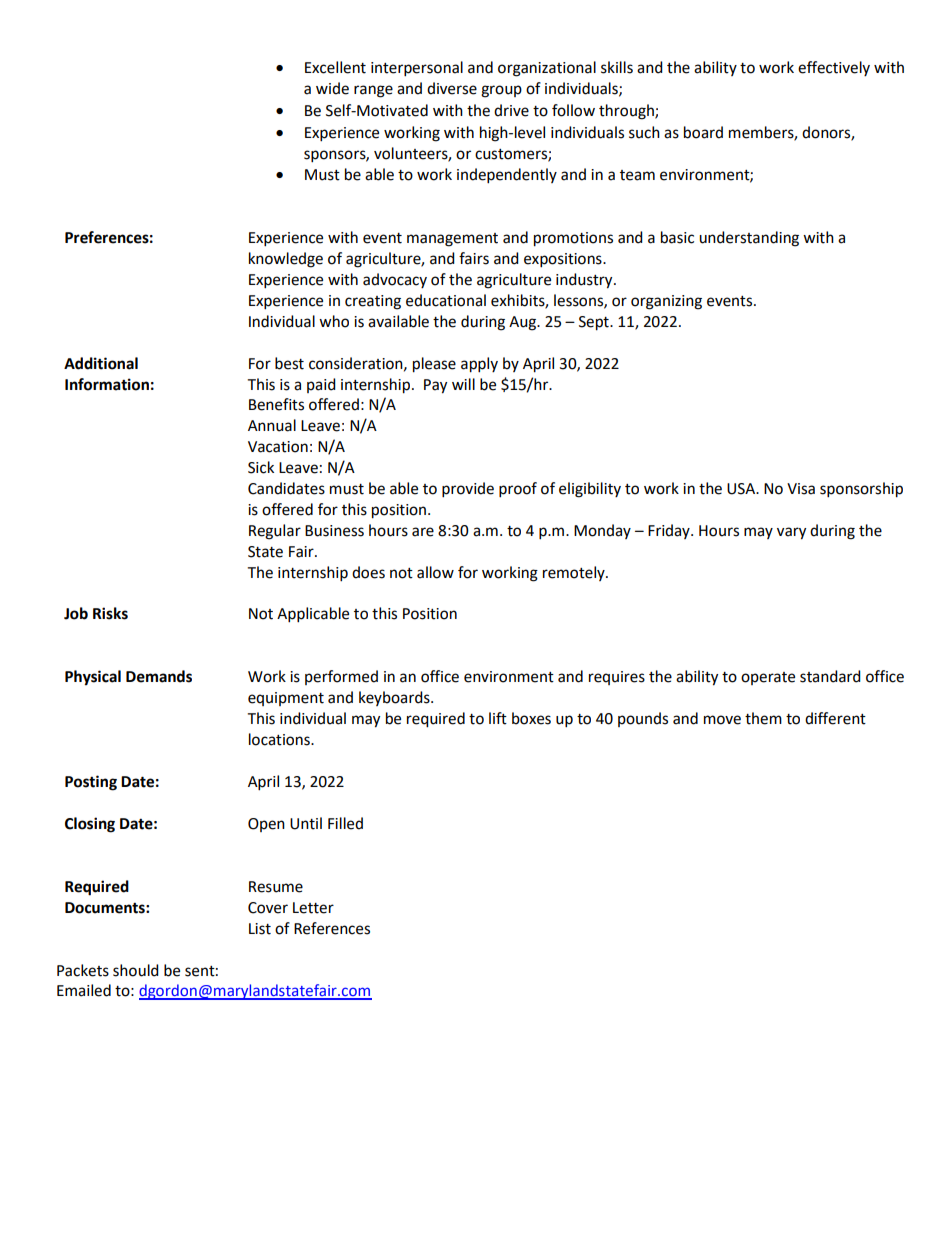 The width and height of the screenshot is (952, 1233). I want to click on organizing, so click(666, 302).
